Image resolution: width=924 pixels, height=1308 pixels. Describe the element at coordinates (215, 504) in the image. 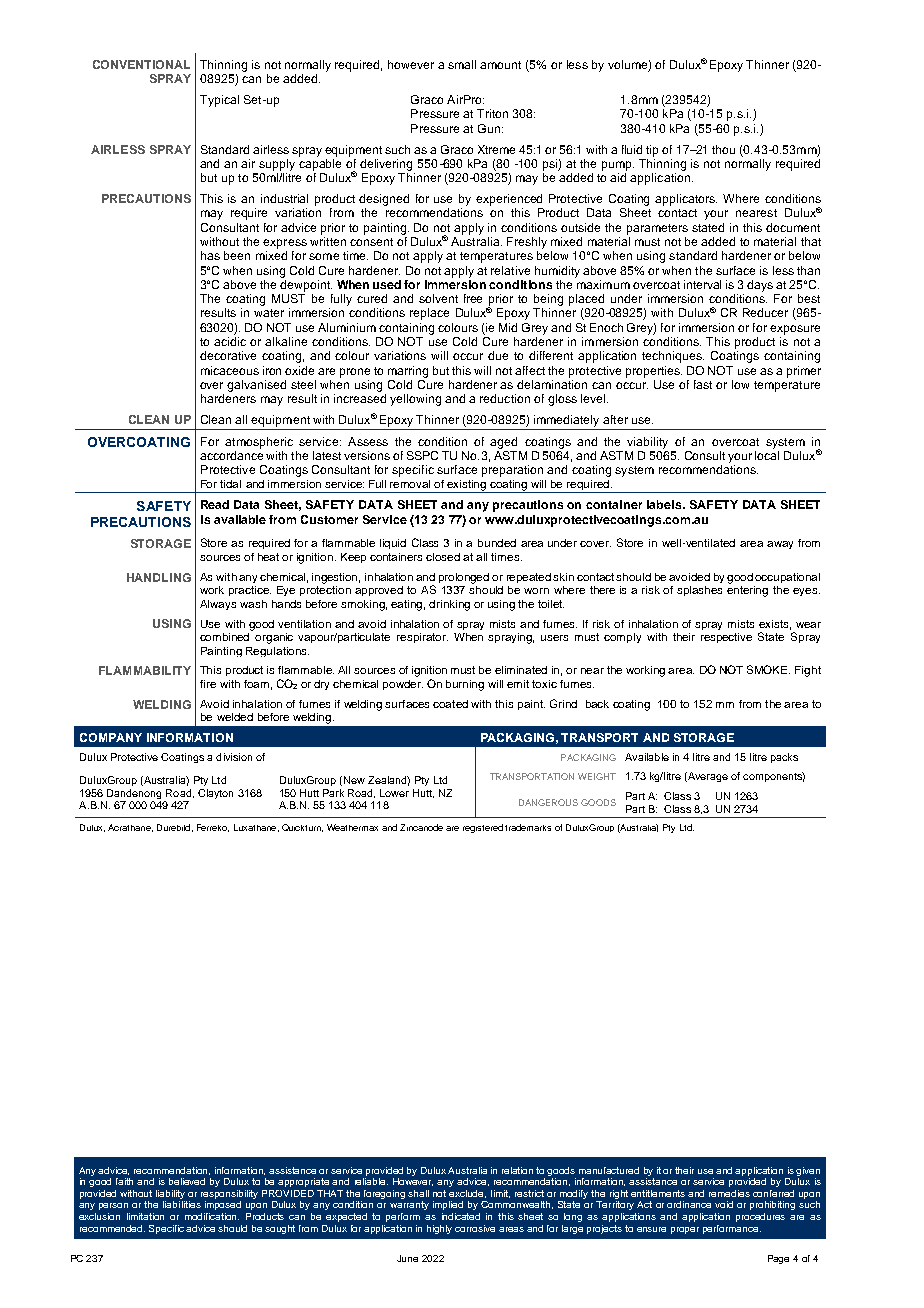

I see `Read` at that location.
